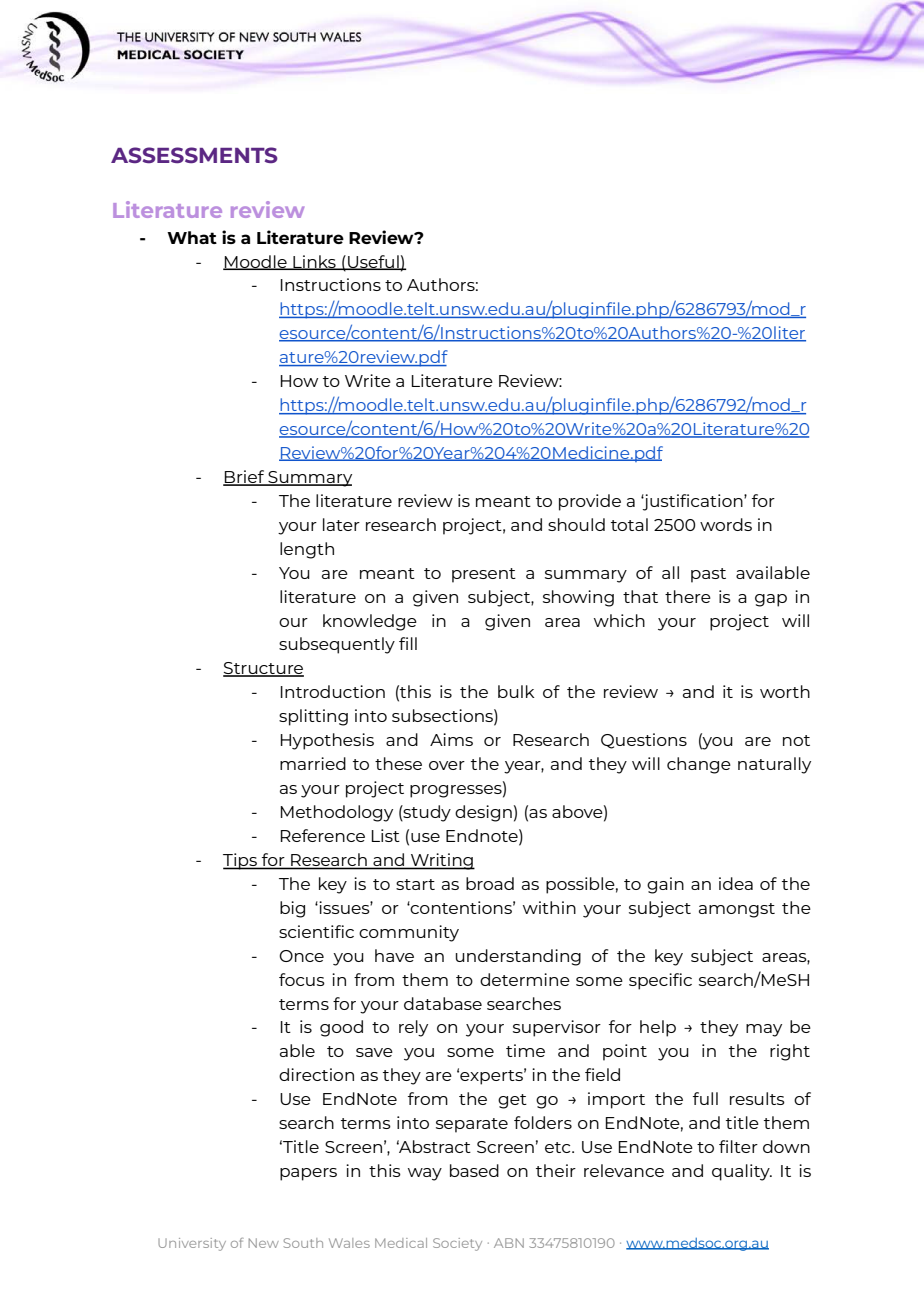  Describe the element at coordinates (785, 691) in the document. I see `worth` at that location.
